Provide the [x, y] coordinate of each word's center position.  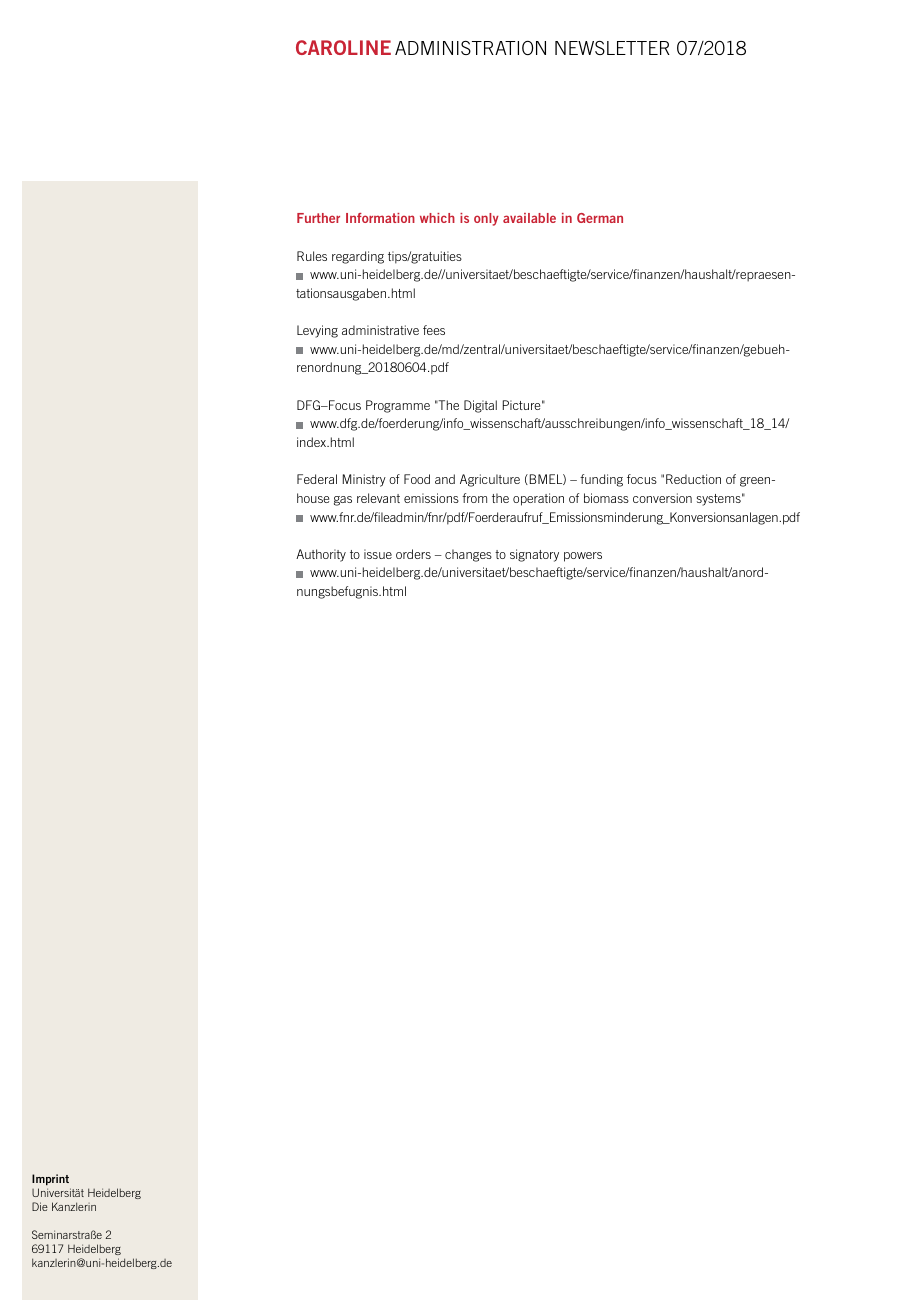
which [437, 218]
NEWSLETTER [612, 48]
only [486, 219]
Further [318, 218]
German [600, 218]
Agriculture [490, 480]
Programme [398, 406]
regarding [358, 257]
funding [601, 480]
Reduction [693, 479]
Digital [480, 406]
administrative [380, 330]
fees [434, 330]
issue [378, 554]
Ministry [364, 480]
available [529, 218]
